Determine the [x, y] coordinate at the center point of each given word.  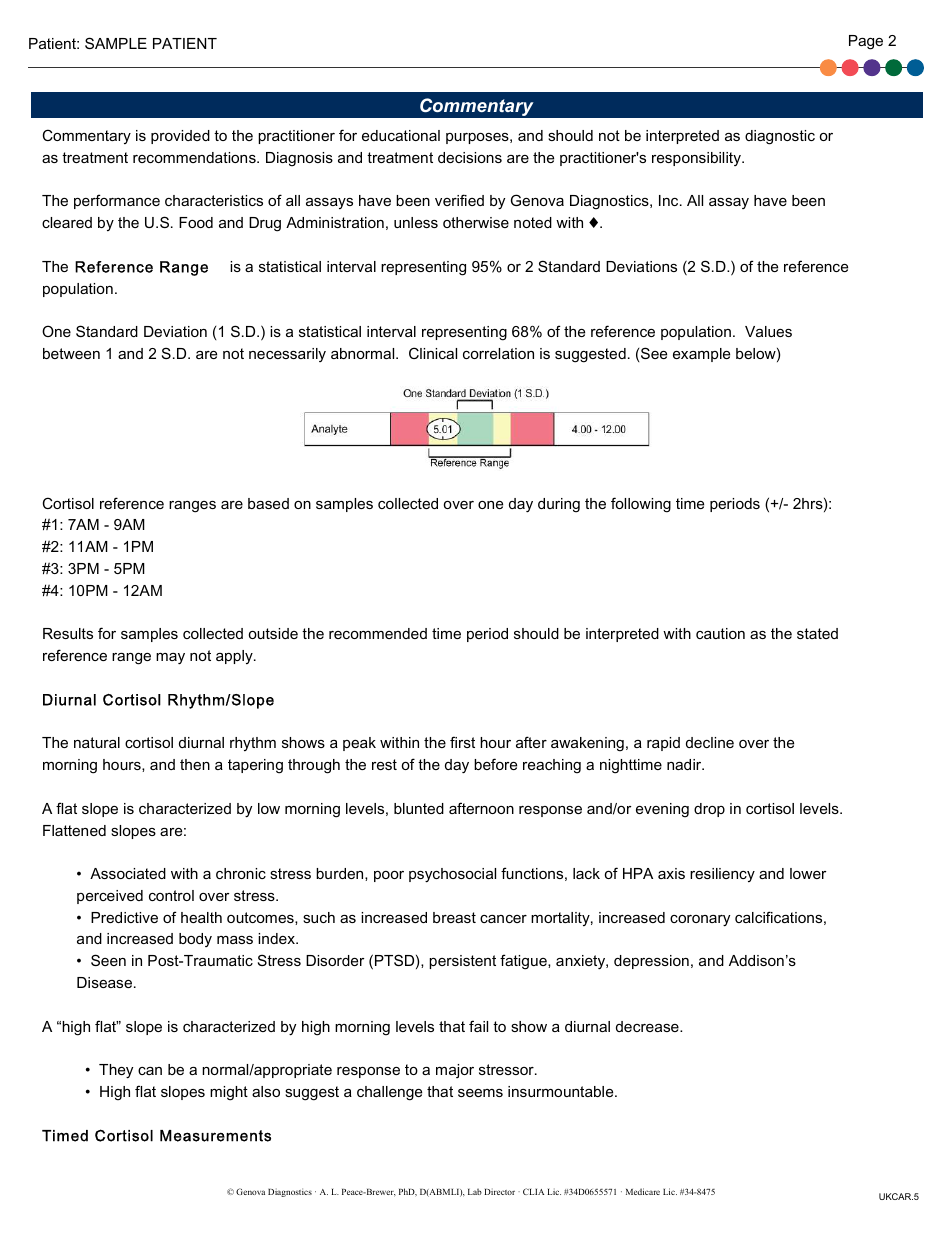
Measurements [215, 1136]
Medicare [643, 1191]
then [195, 764]
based [268, 503]
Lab [475, 1191]
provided [180, 137]
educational [401, 135]
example [701, 355]
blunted [419, 808]
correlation [498, 353]
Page [866, 42]
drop [709, 810]
